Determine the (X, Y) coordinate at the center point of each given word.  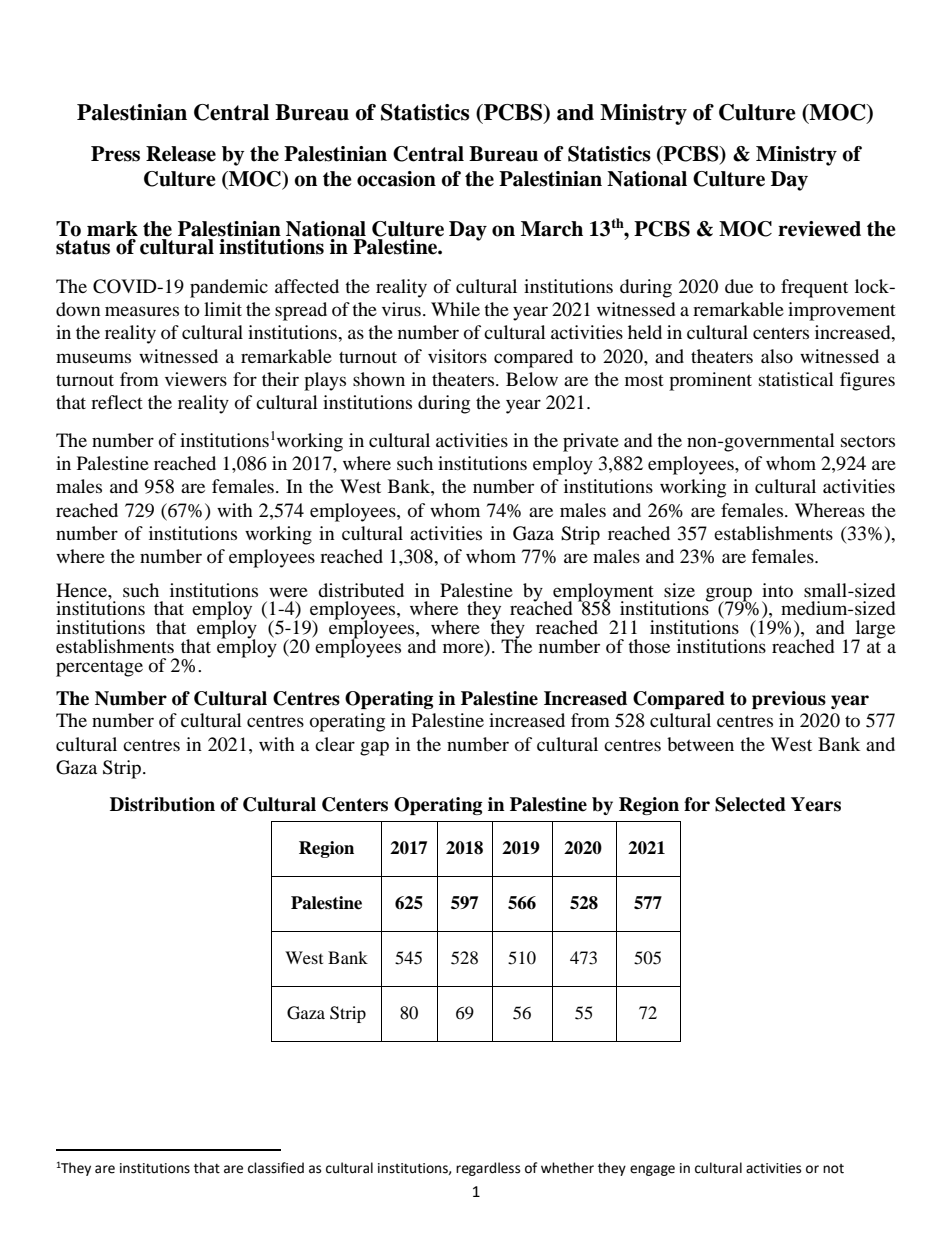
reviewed (819, 229)
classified (276, 1168)
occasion (396, 179)
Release (181, 154)
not (833, 1169)
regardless (488, 1169)
